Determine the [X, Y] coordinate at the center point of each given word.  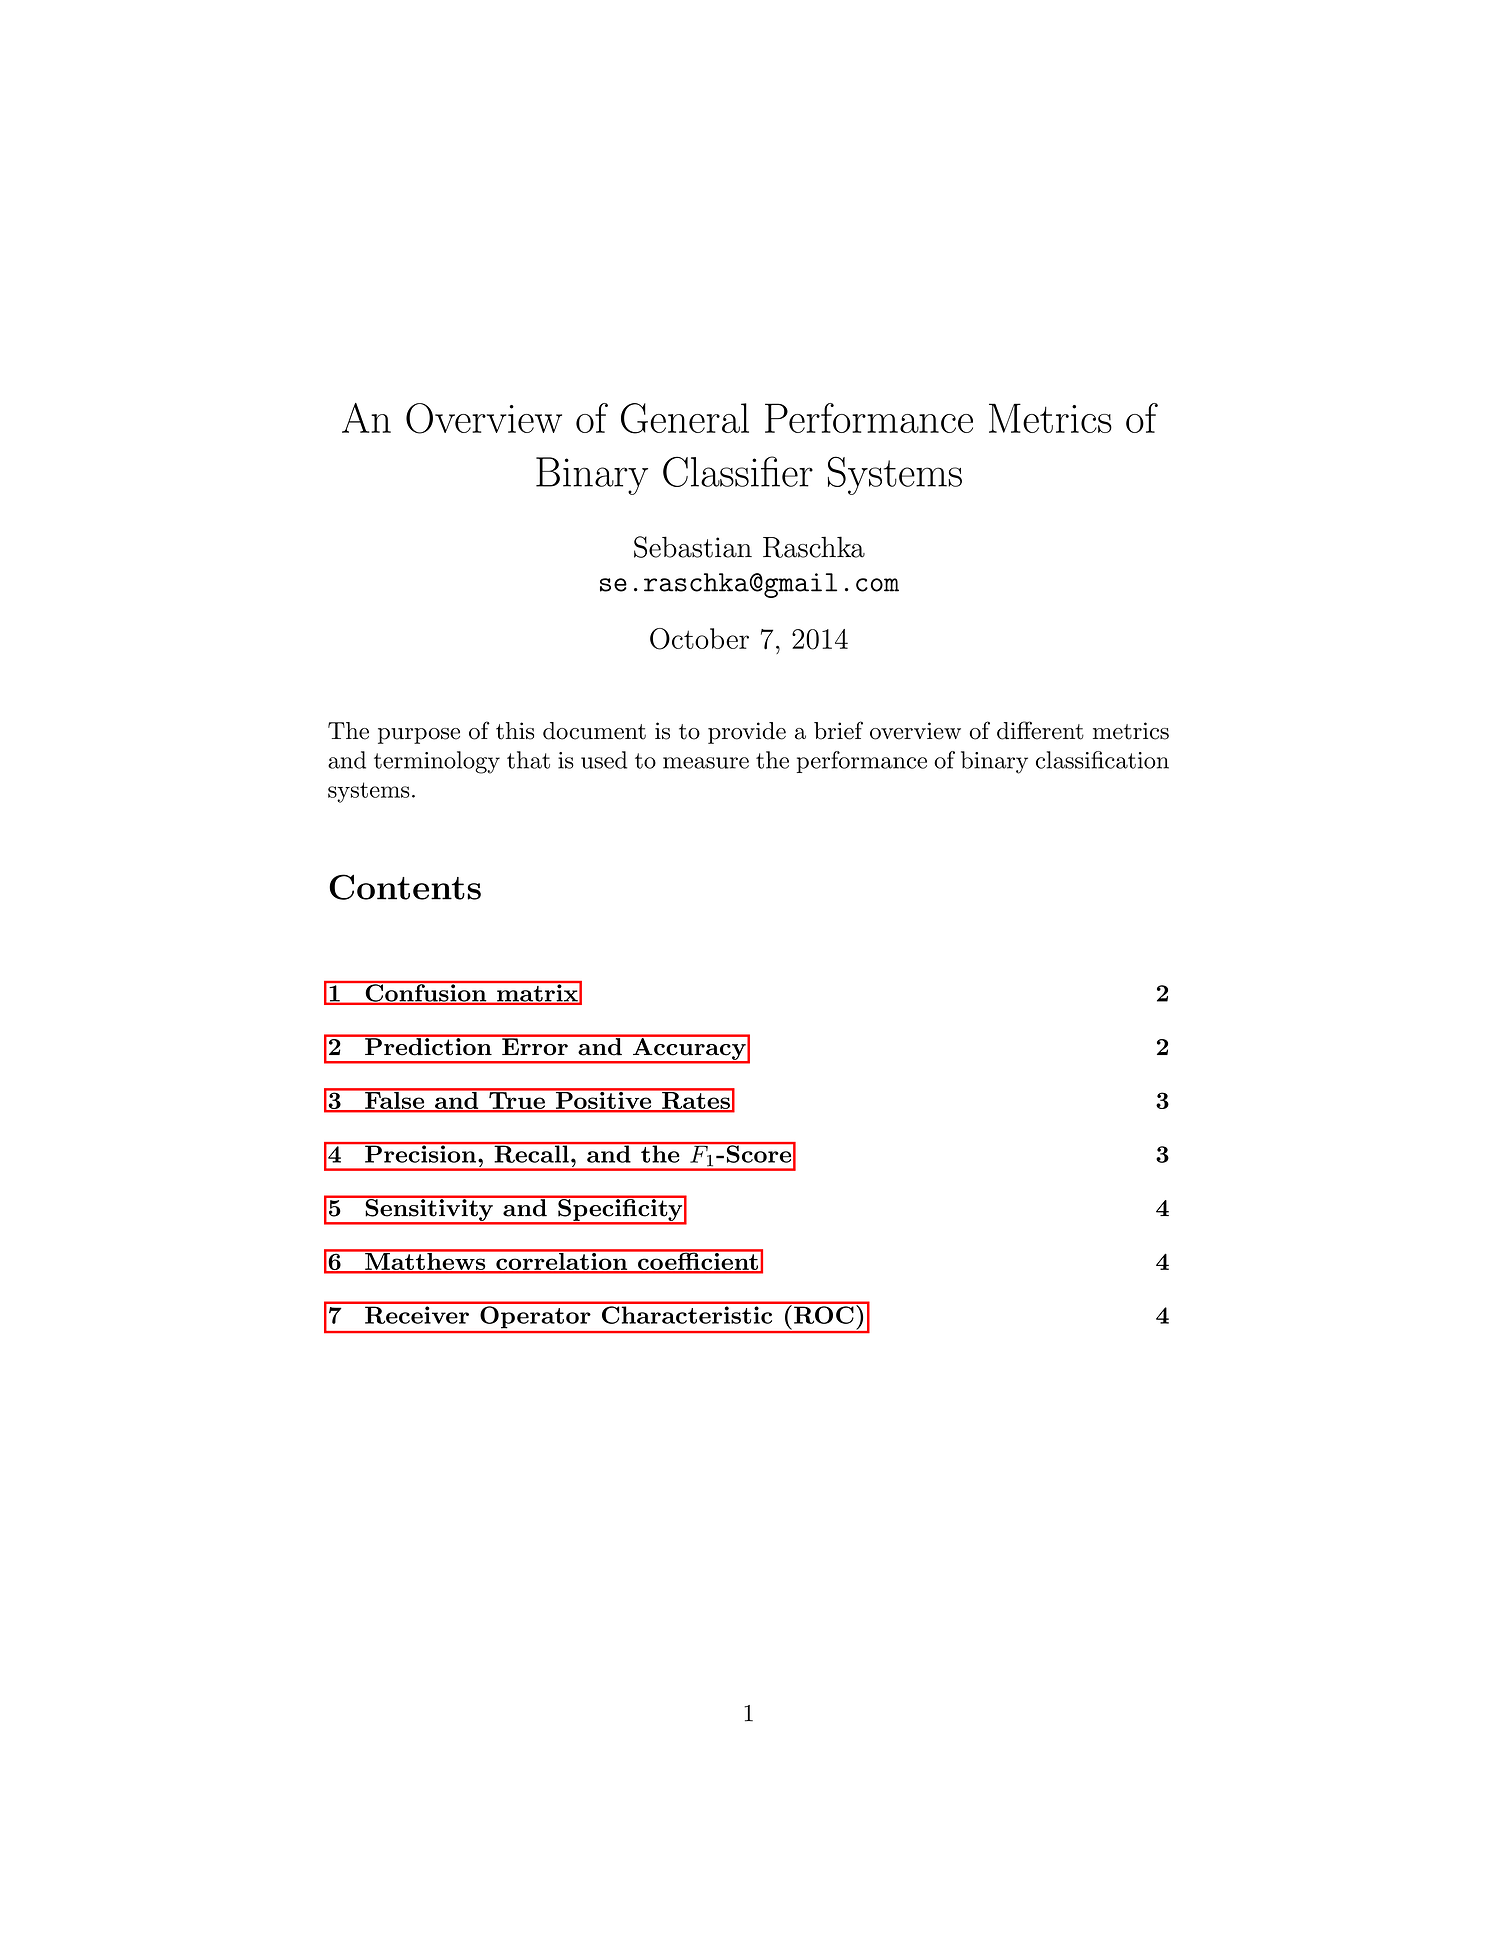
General [685, 418]
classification [1102, 760]
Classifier [738, 471]
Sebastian [693, 547]
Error [535, 1045]
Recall [531, 1153]
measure [706, 763]
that [528, 760]
